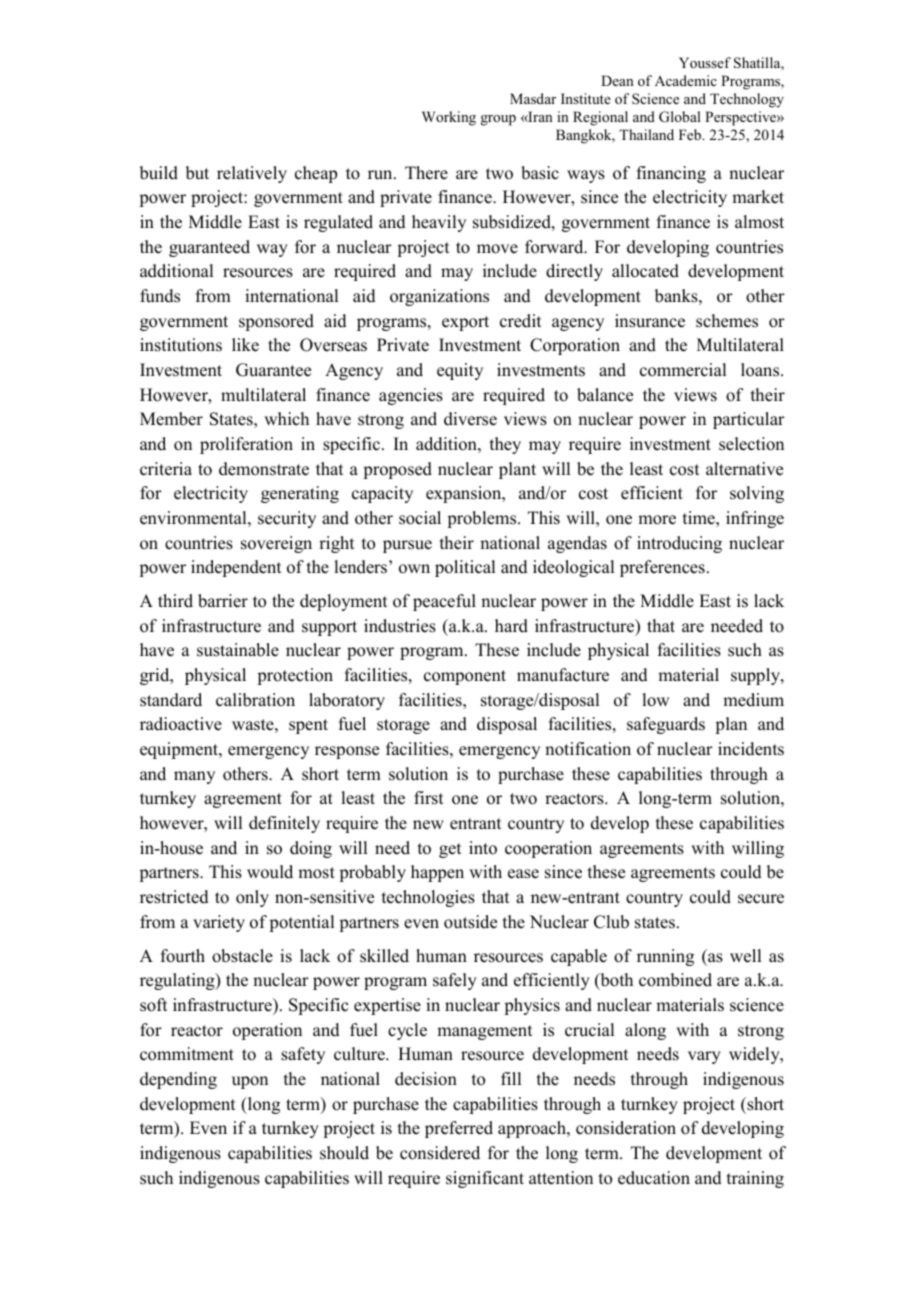 The width and height of the image is (924, 1308). What do you see at coordinates (744, 469) in the image?
I see `alternative` at bounding box center [744, 469].
